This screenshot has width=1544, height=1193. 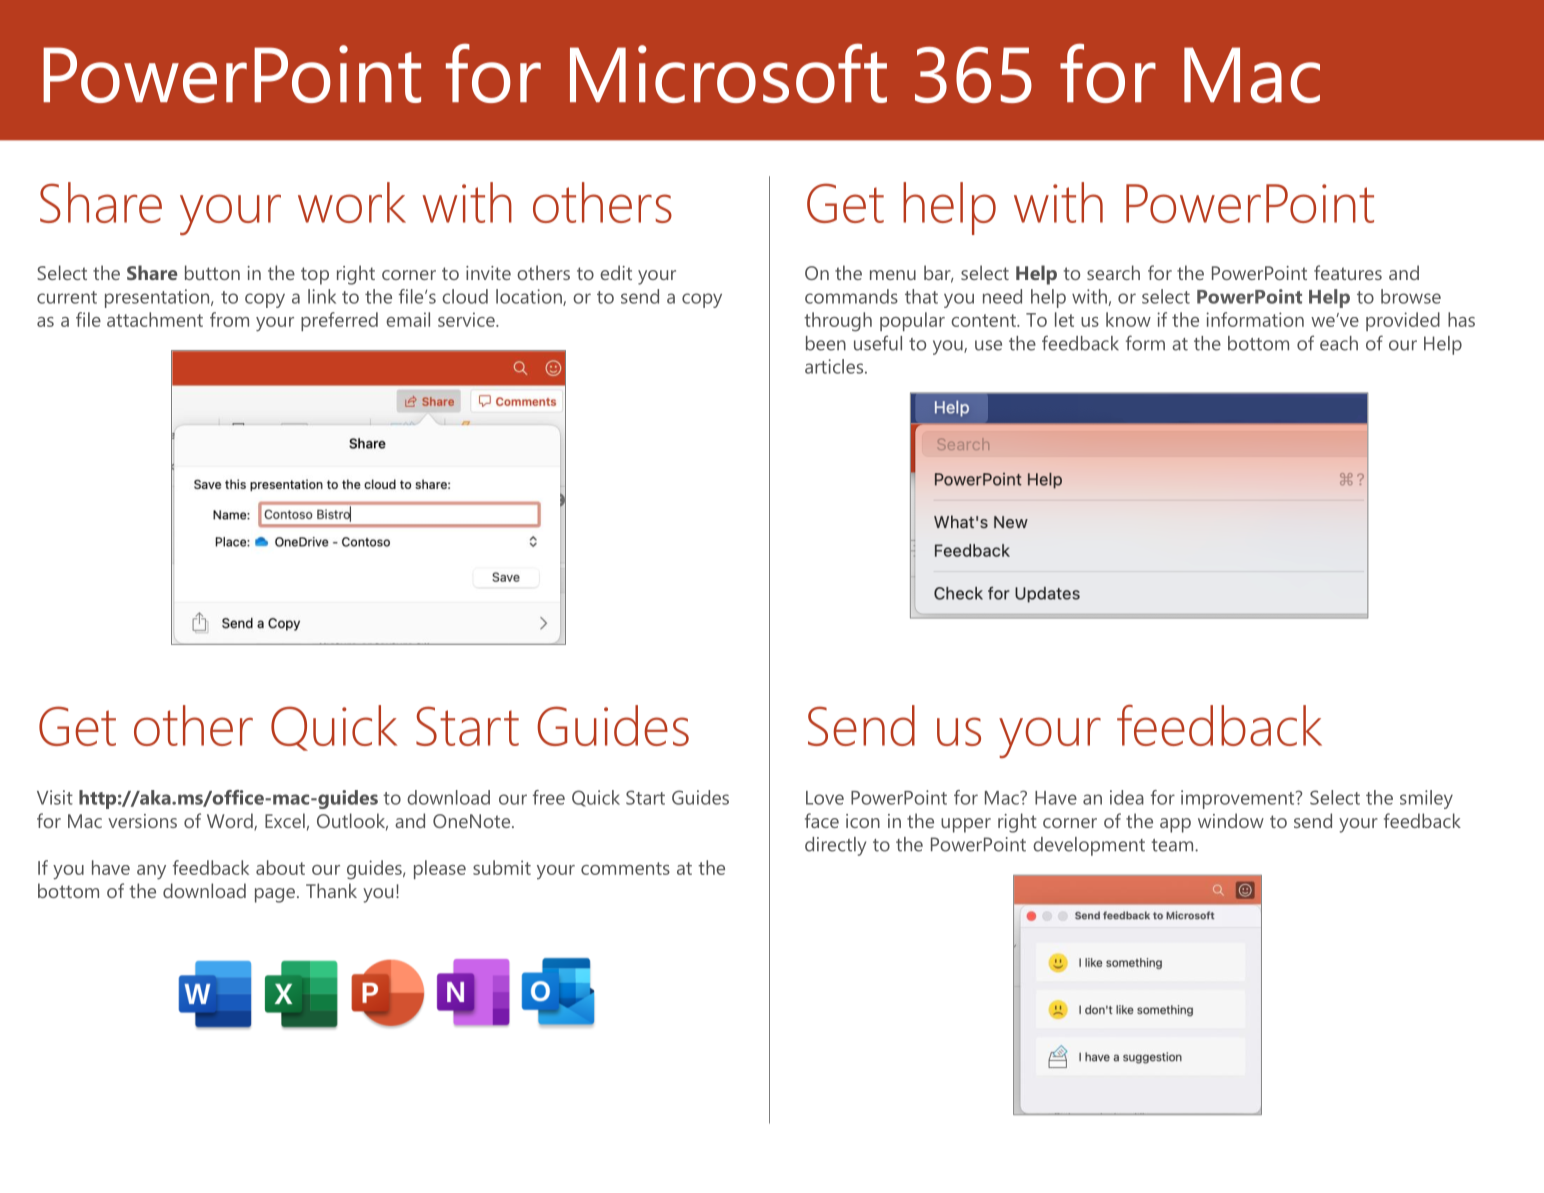 I want to click on improvement, so click(x=1237, y=799).
